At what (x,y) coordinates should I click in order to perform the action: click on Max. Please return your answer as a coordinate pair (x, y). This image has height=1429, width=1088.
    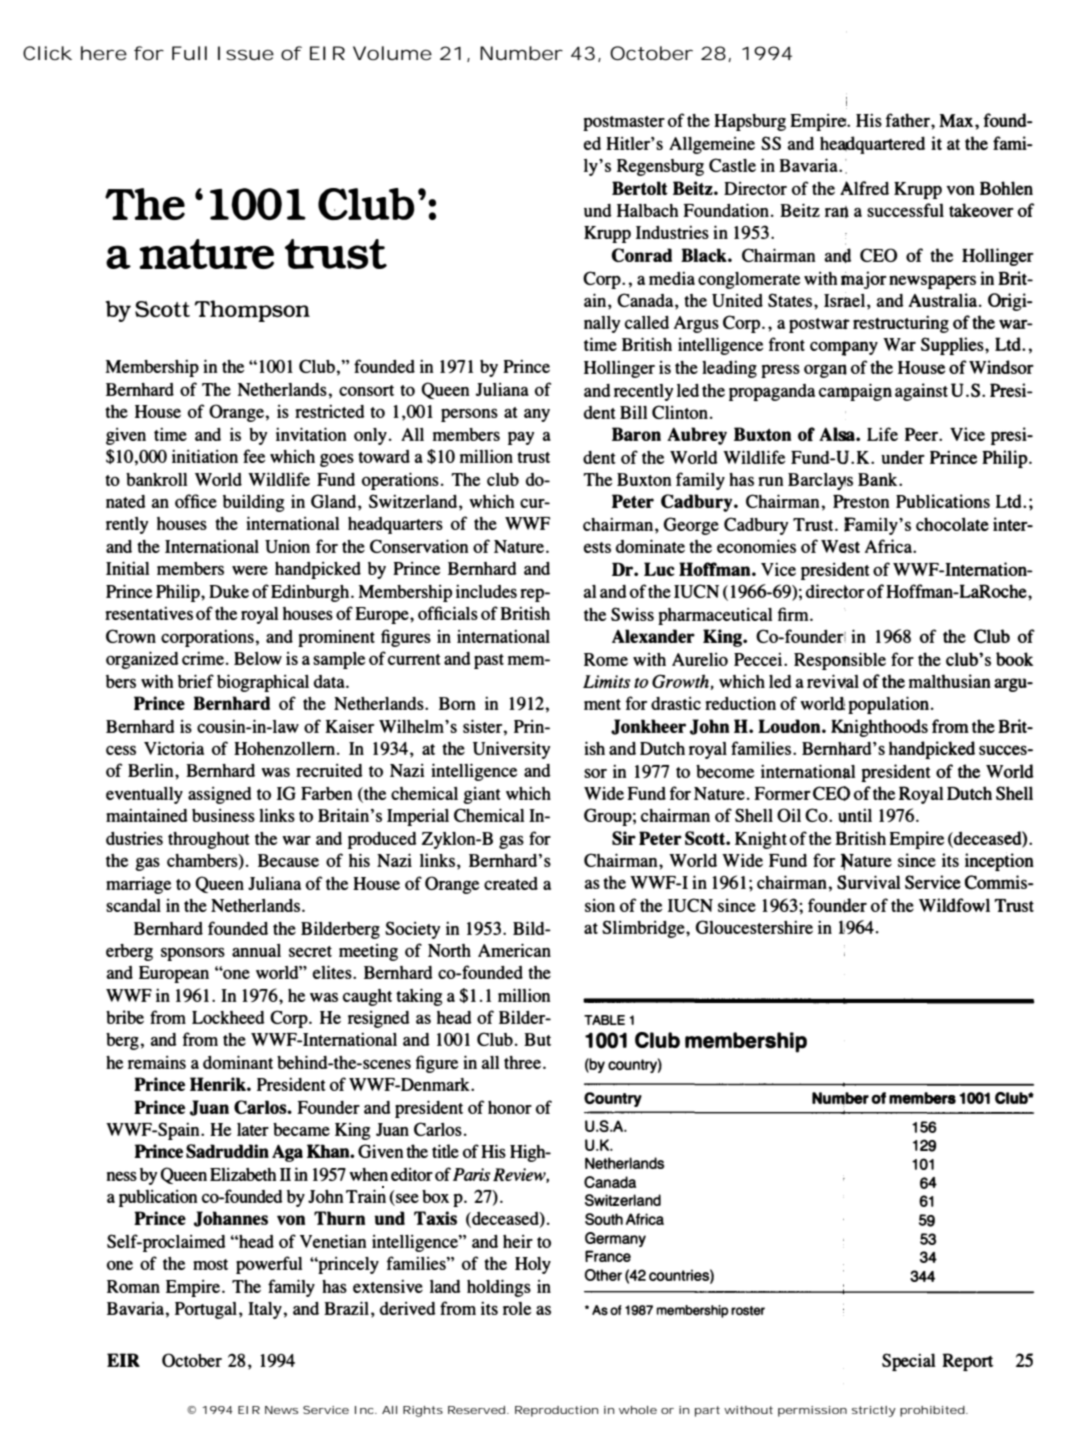
    Looking at the image, I should click on (957, 120).
